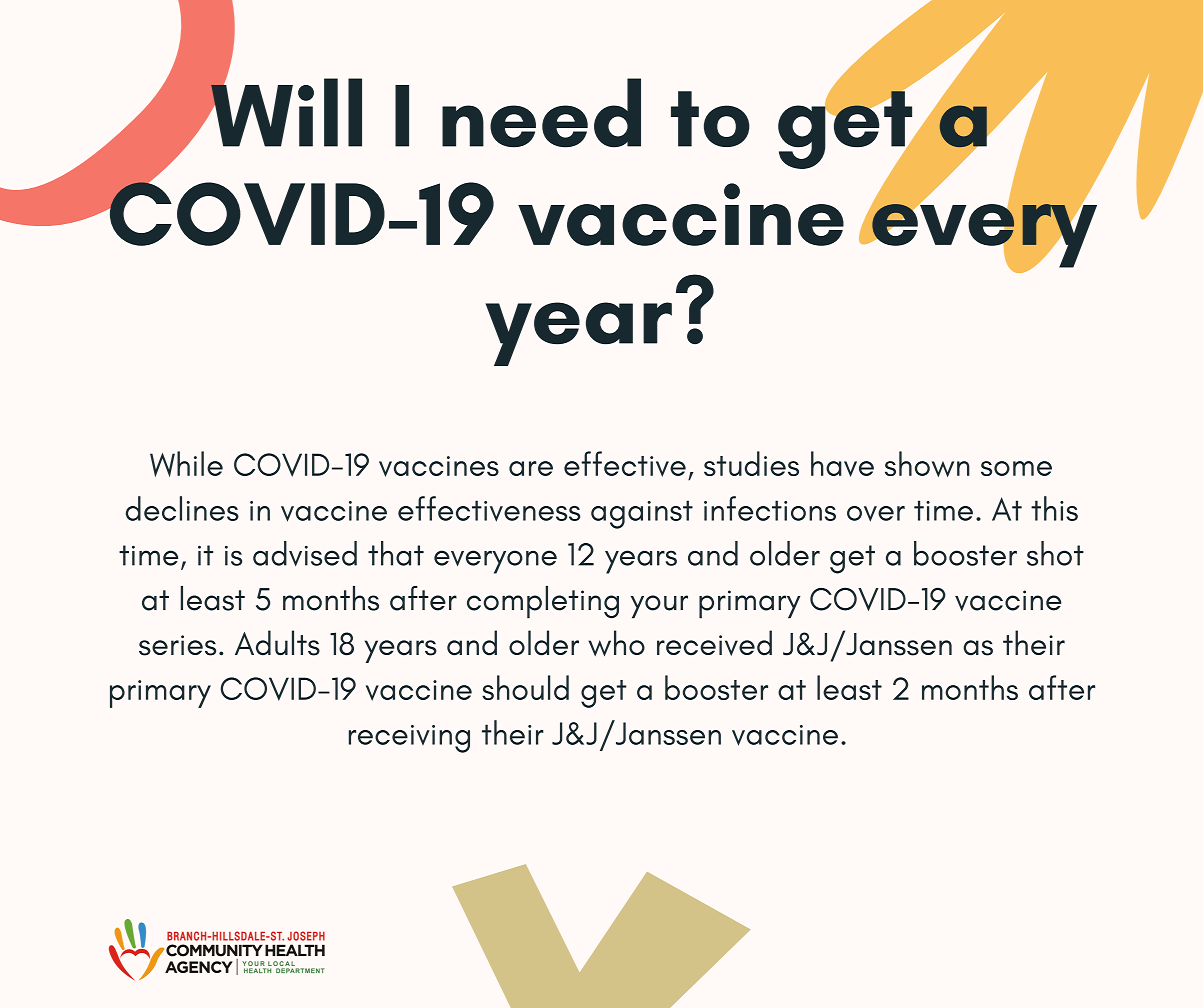  I want to click on should, so click(525, 687).
